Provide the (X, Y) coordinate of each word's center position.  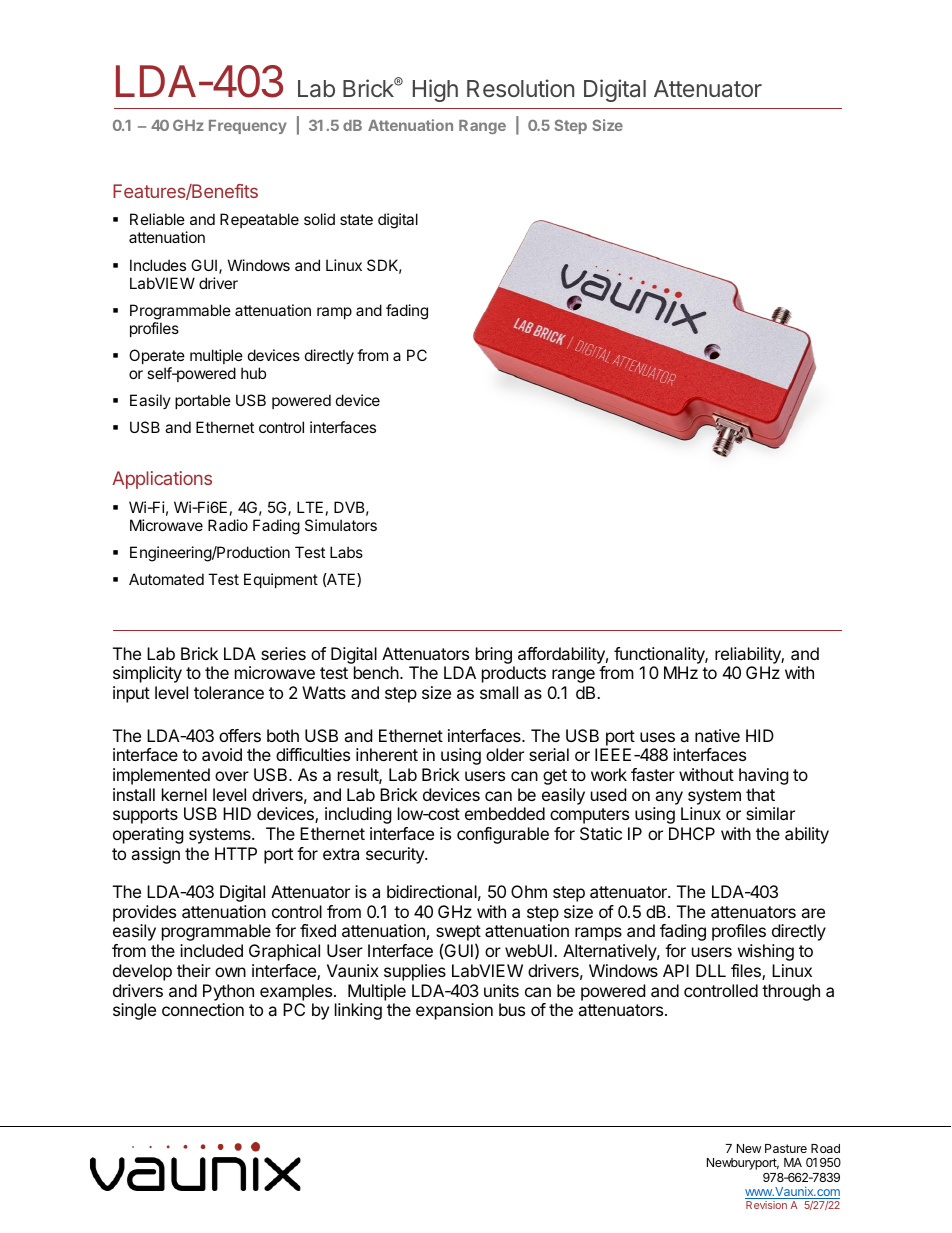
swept (458, 934)
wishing (766, 952)
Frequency (248, 127)
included (211, 950)
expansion (454, 1011)
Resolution (520, 88)
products (514, 674)
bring (494, 655)
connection (203, 1009)
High (435, 90)
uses (657, 737)
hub (253, 373)
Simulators (341, 525)
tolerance (229, 692)
